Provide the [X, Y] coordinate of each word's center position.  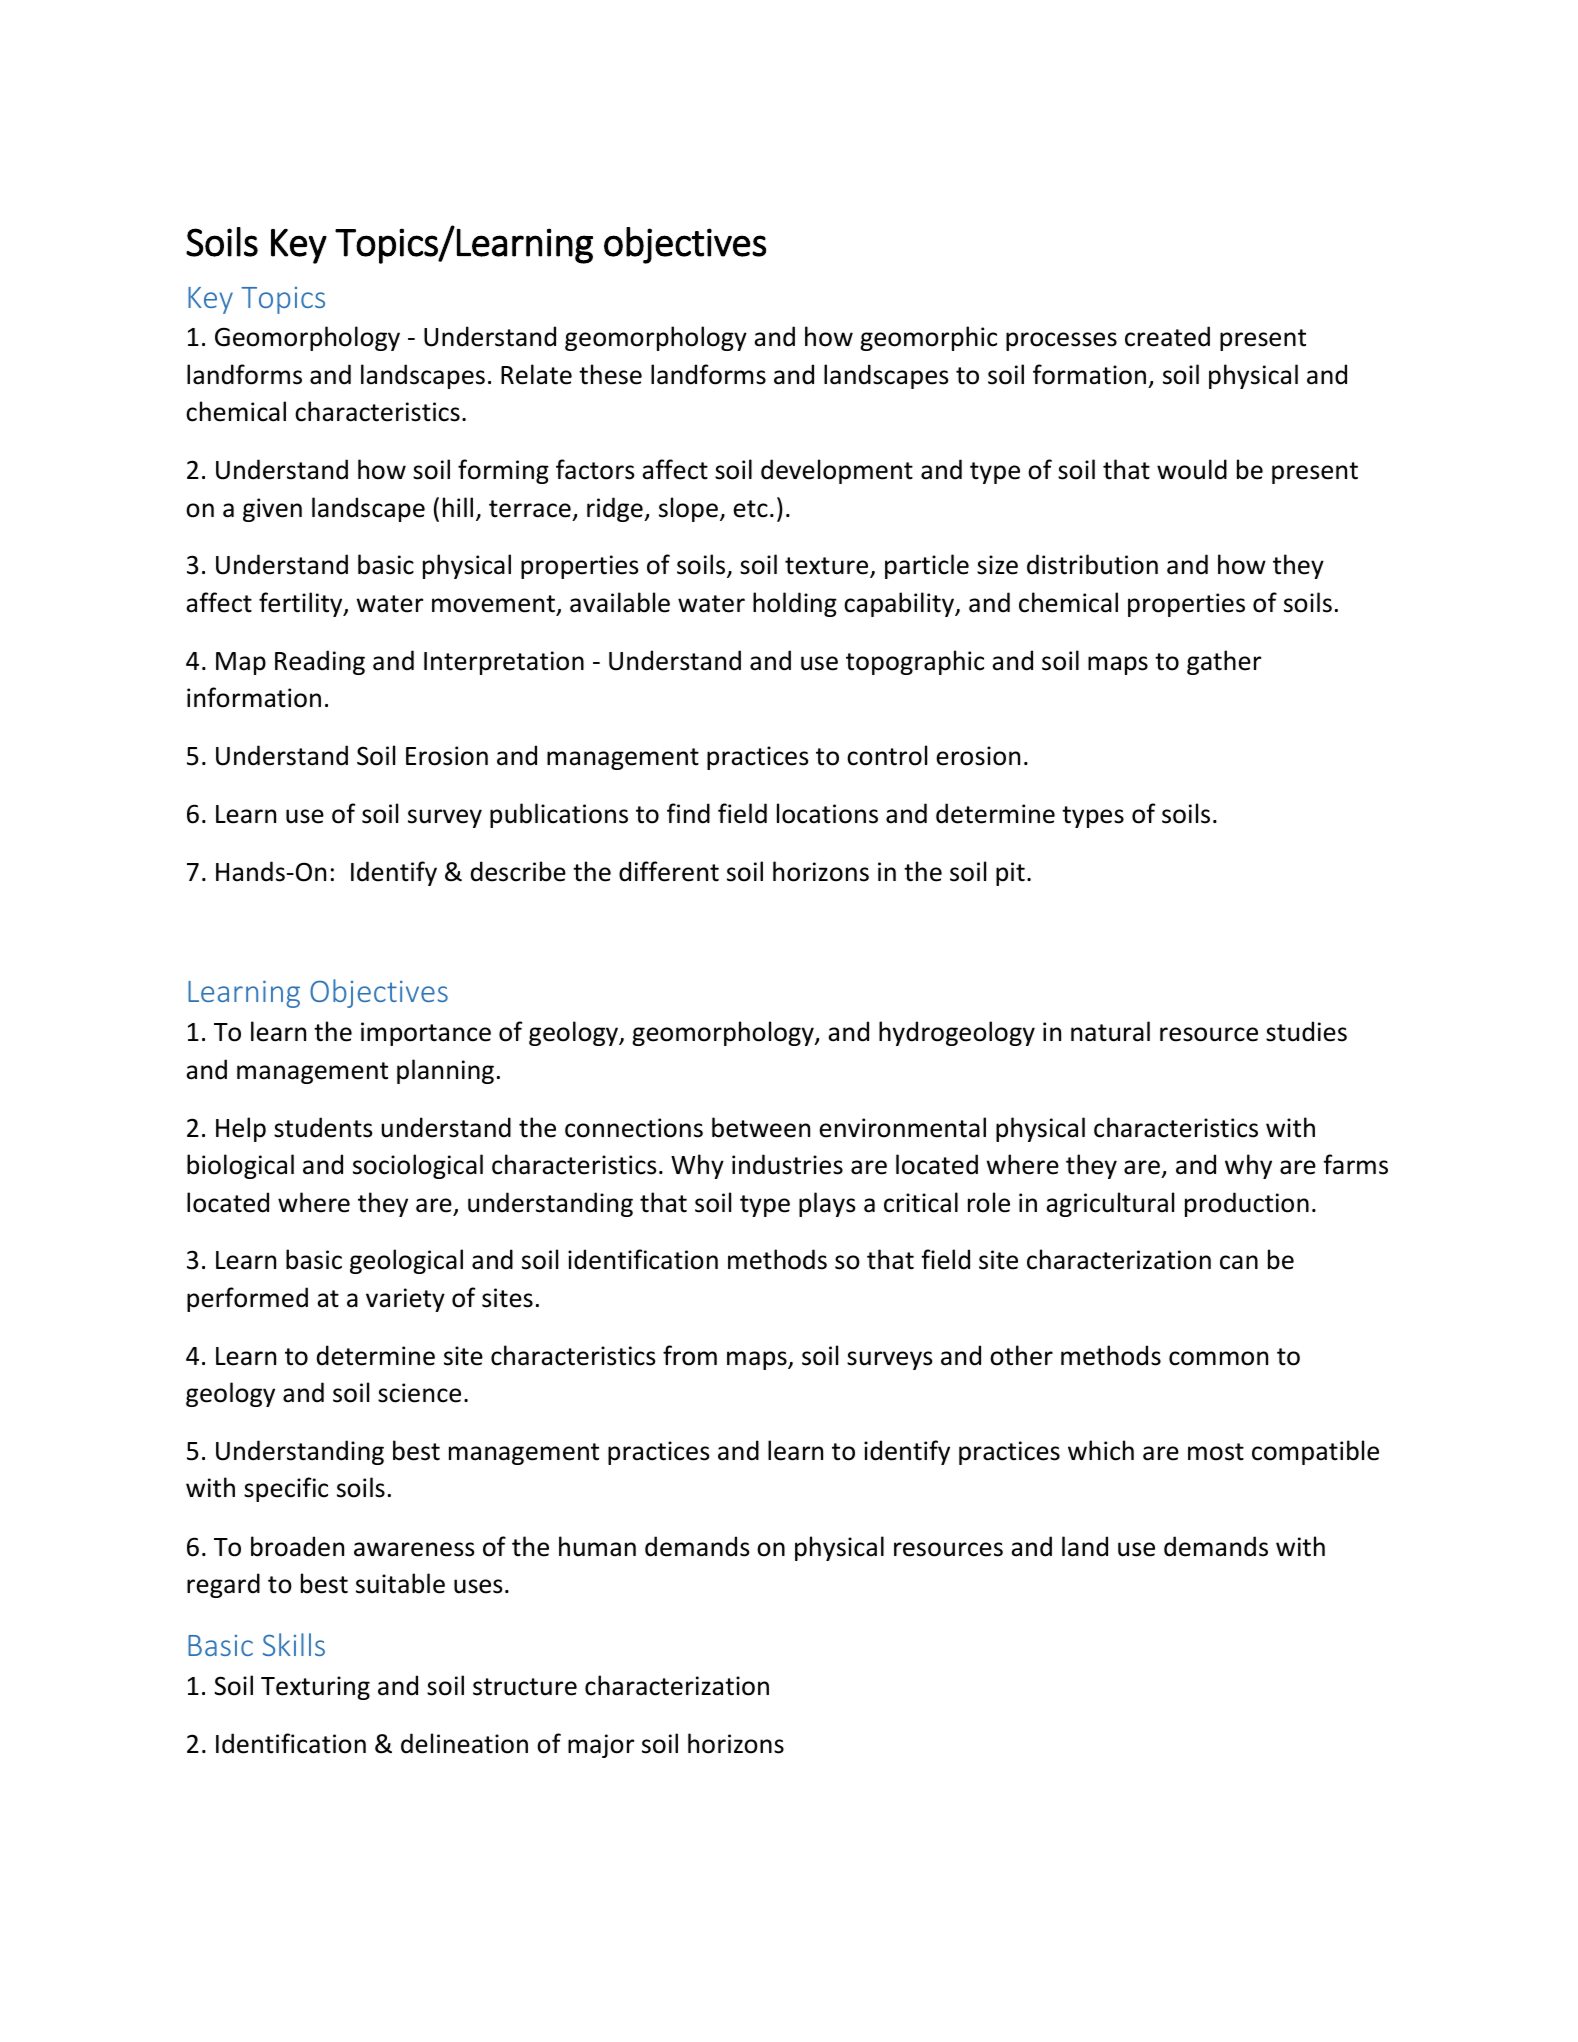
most [1216, 1452]
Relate [536, 374]
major [601, 1746]
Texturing [315, 1688]
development [837, 471]
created [1167, 336]
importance [426, 1034]
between [761, 1127]
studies [1306, 1031]
